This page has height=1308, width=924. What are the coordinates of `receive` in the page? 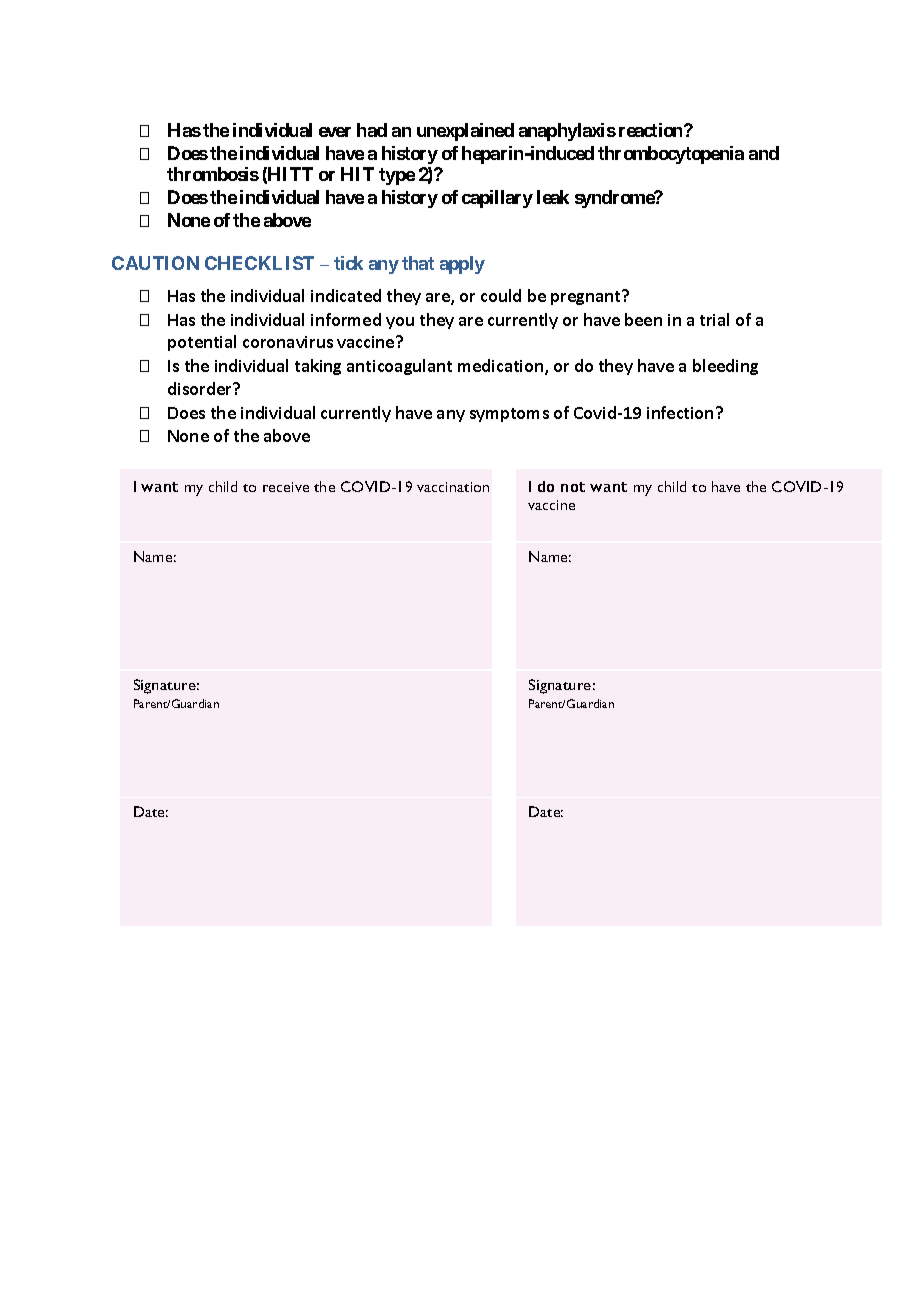 It's located at (286, 487).
